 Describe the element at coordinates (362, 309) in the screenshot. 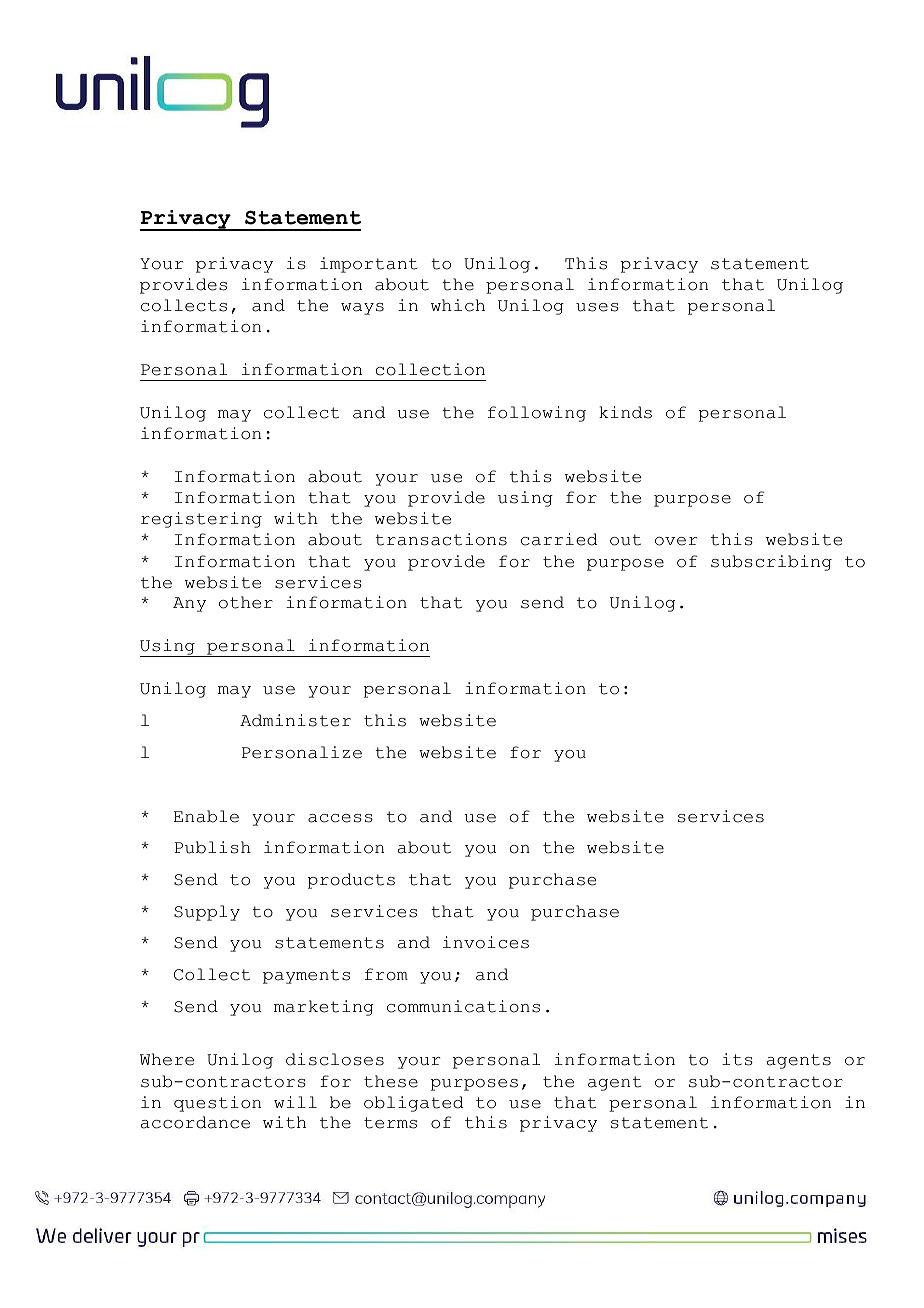

I see `ways` at that location.
